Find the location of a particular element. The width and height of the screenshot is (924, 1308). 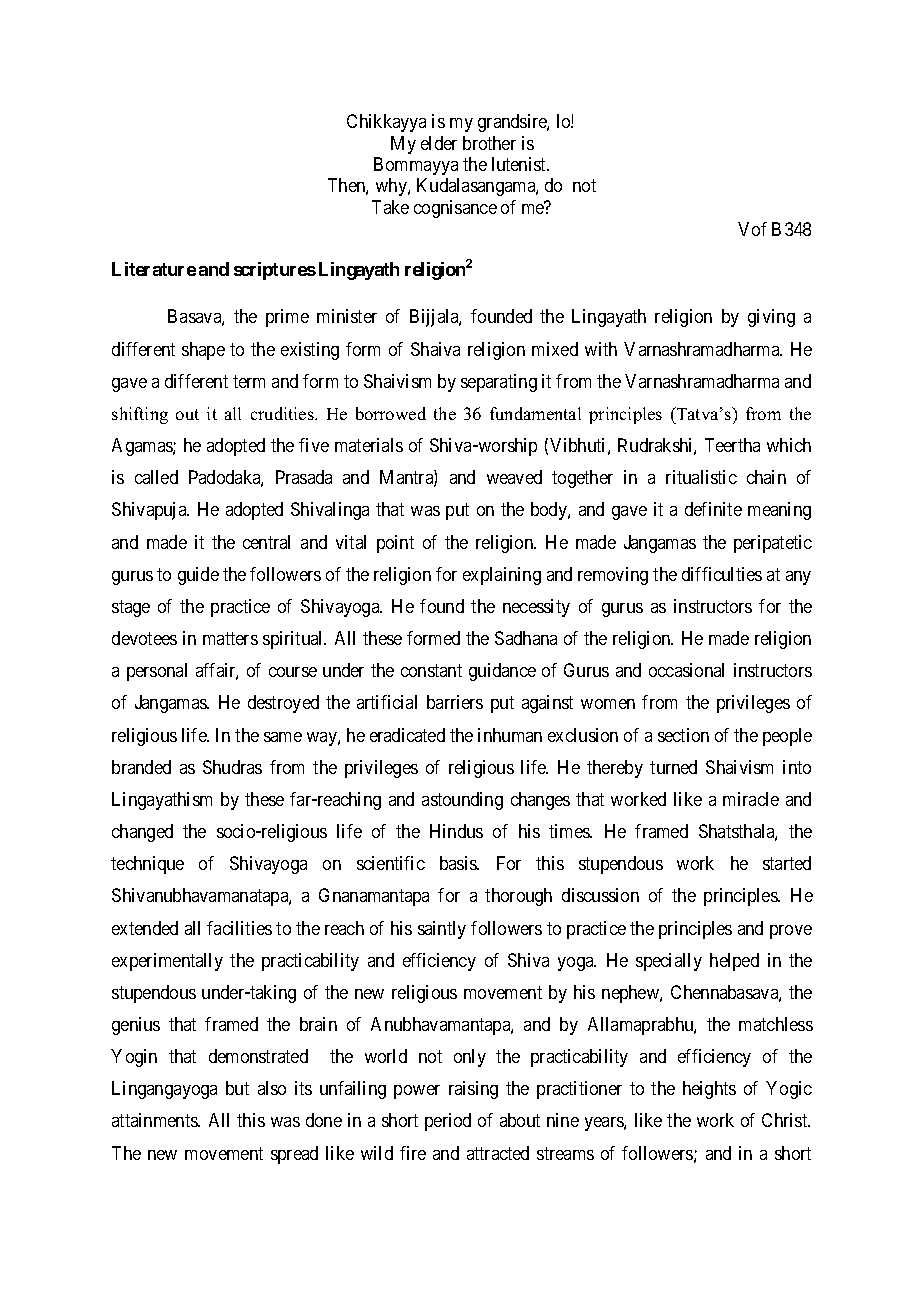

astounding is located at coordinates (462, 801).
